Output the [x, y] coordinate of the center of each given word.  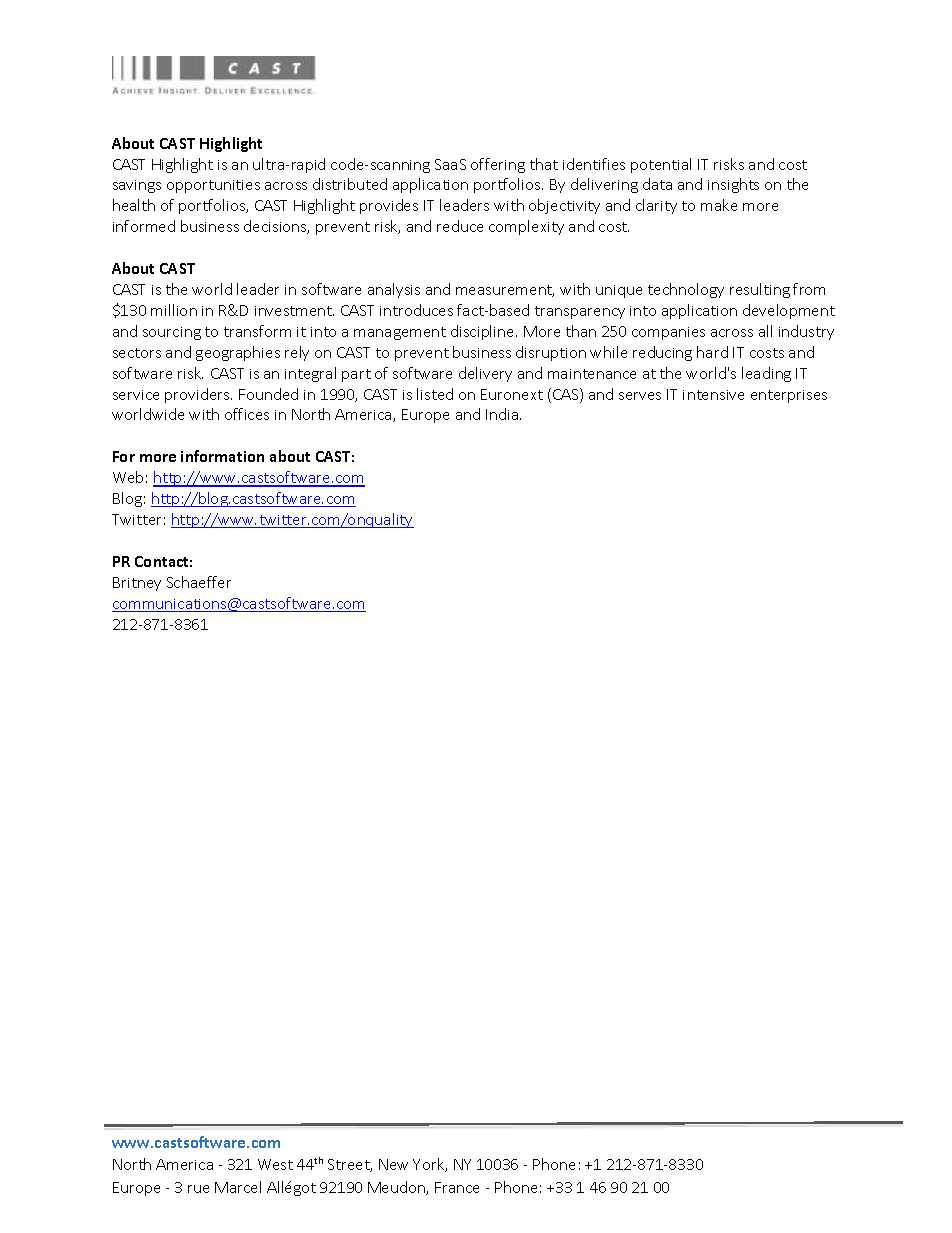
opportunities [213, 186]
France [457, 1187]
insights [733, 185]
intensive [713, 395]
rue [198, 1189]
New [393, 1164]
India [502, 414]
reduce [460, 226]
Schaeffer [199, 582]
